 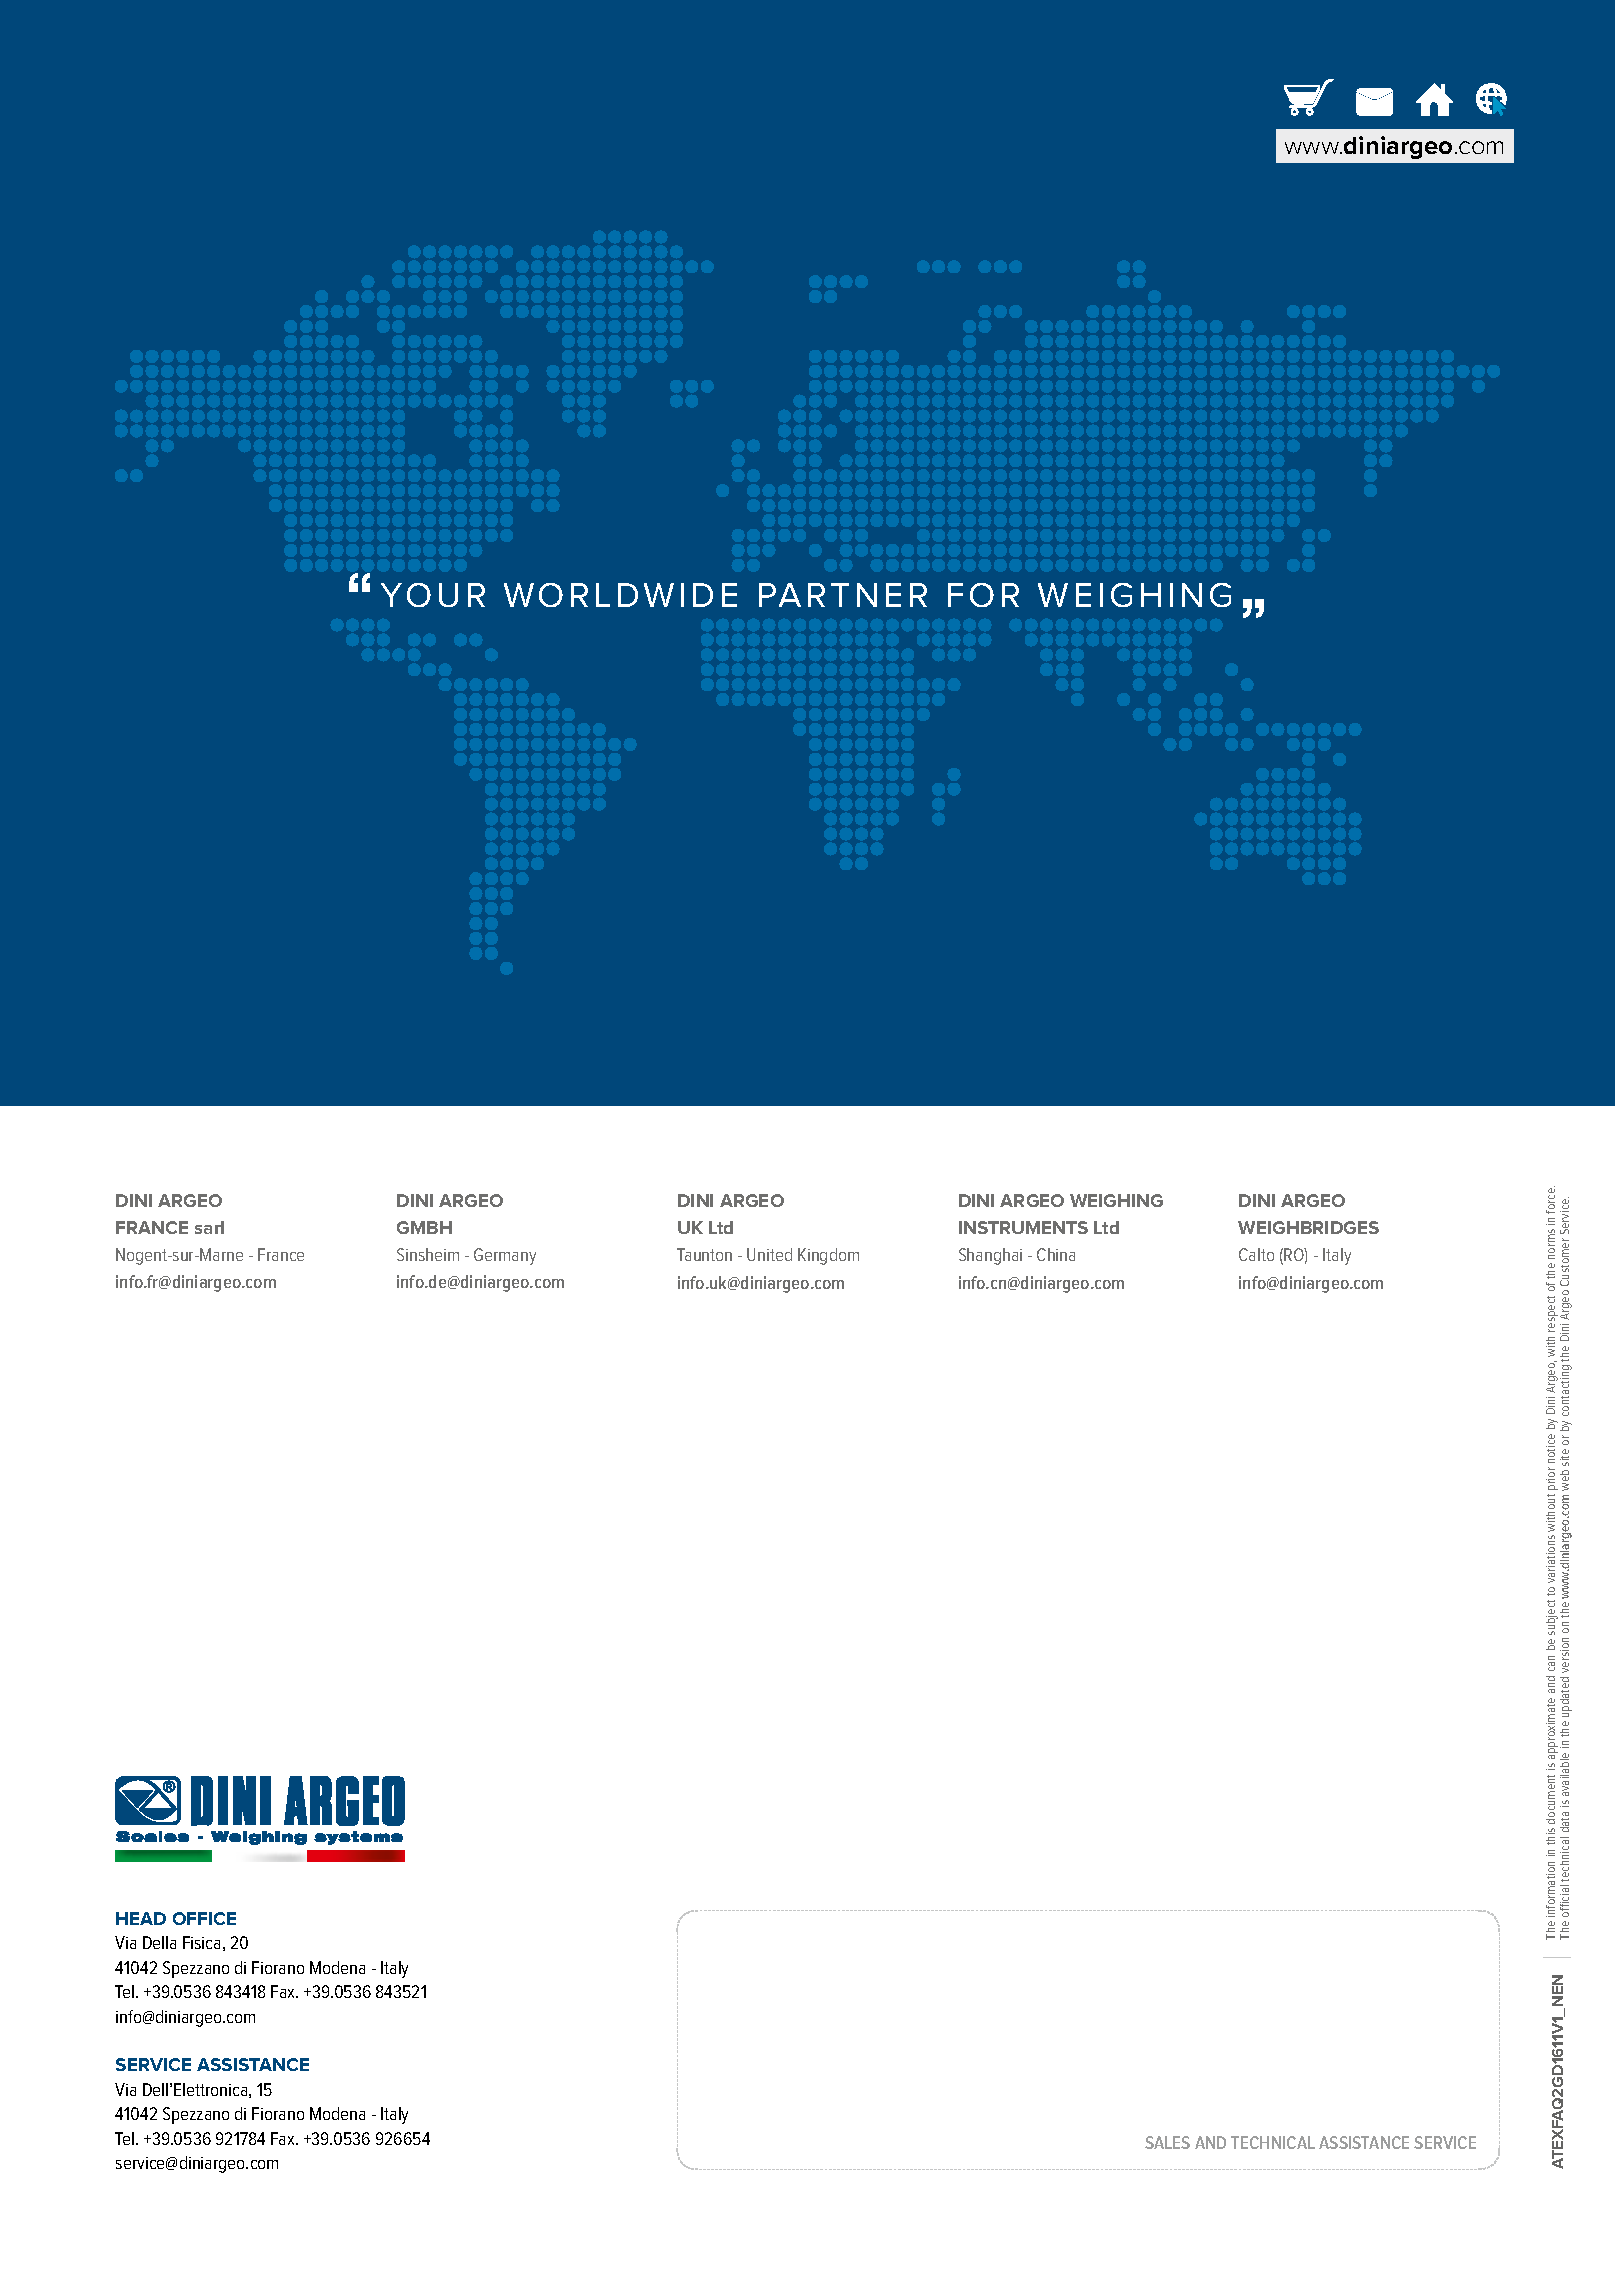 I want to click on OFFICE, so click(x=204, y=1918).
